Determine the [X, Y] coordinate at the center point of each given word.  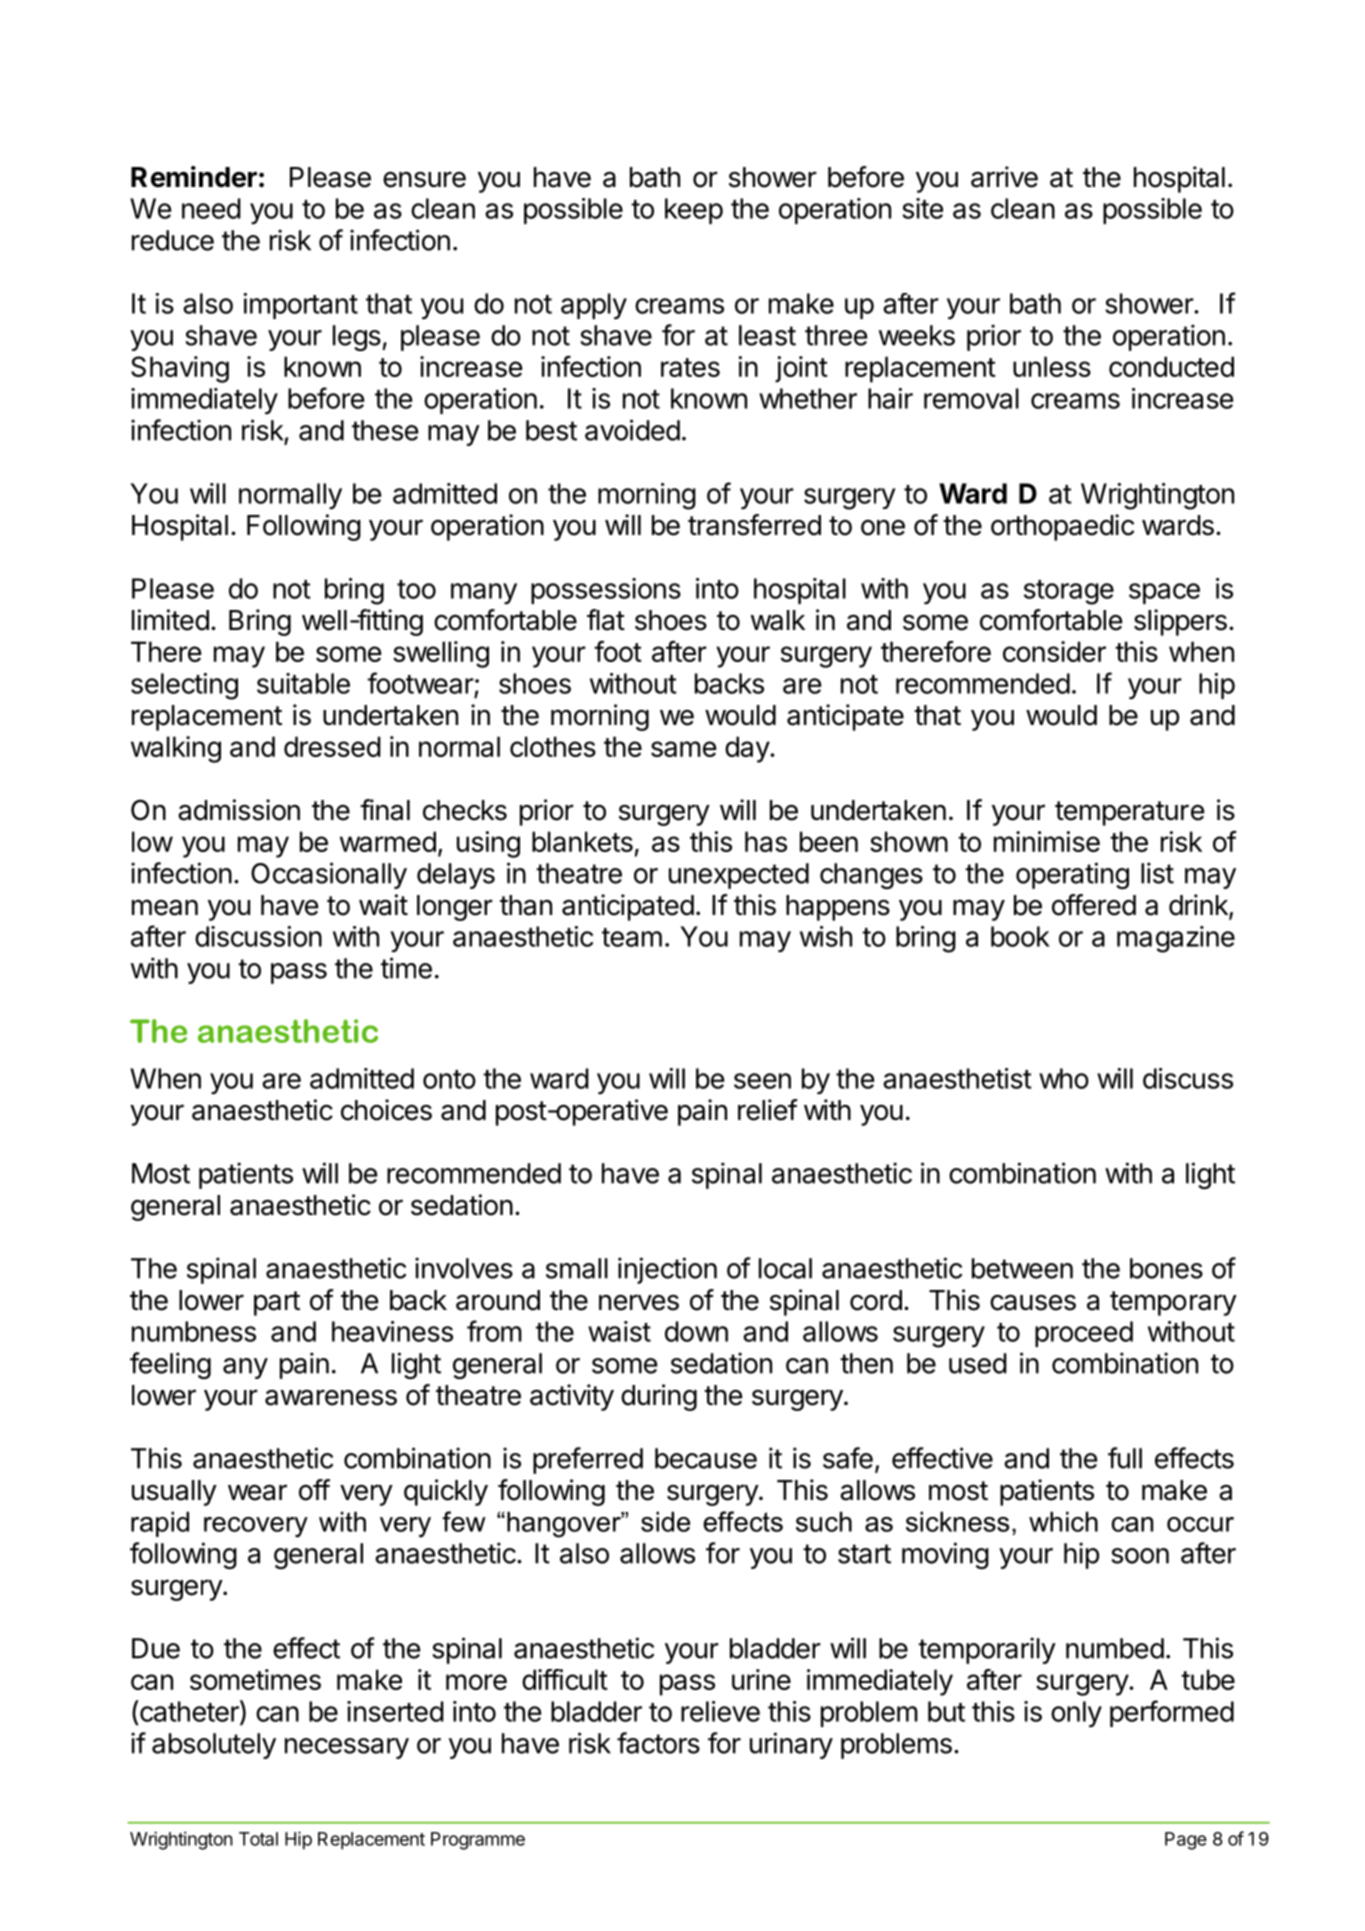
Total [258, 1839]
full [1125, 1458]
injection [667, 1270]
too [416, 589]
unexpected [739, 876]
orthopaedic [1062, 527]
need [211, 208]
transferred [754, 525]
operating [1072, 875]
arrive [1004, 177]
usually [174, 1493]
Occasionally [329, 875]
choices [386, 1110]
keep [694, 211]
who [1064, 1078]
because [706, 1458]
